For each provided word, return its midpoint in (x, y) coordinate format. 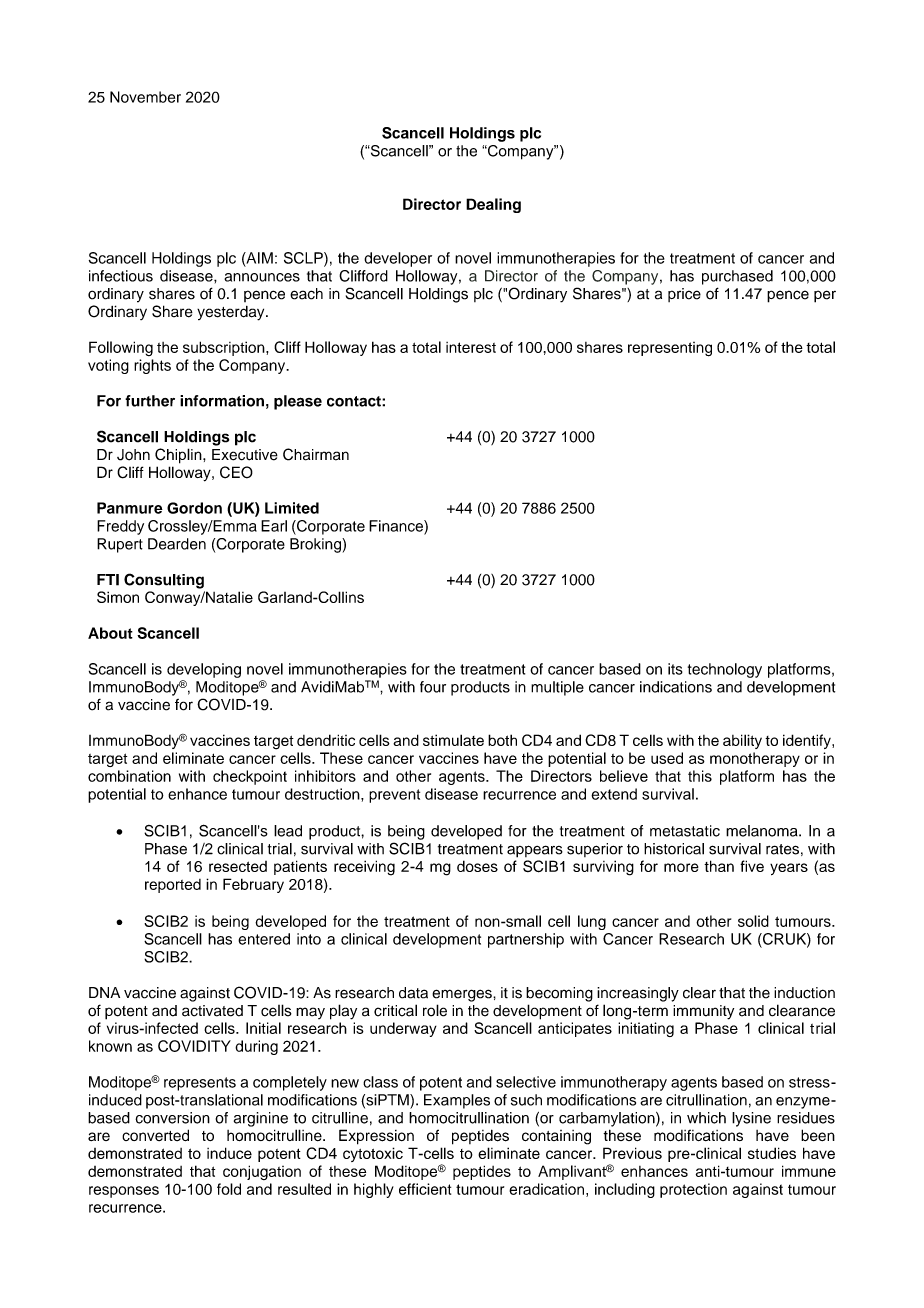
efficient (425, 1189)
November (145, 97)
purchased (737, 277)
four (433, 687)
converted (155, 1135)
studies (772, 1153)
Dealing (493, 205)
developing (204, 670)
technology (725, 670)
